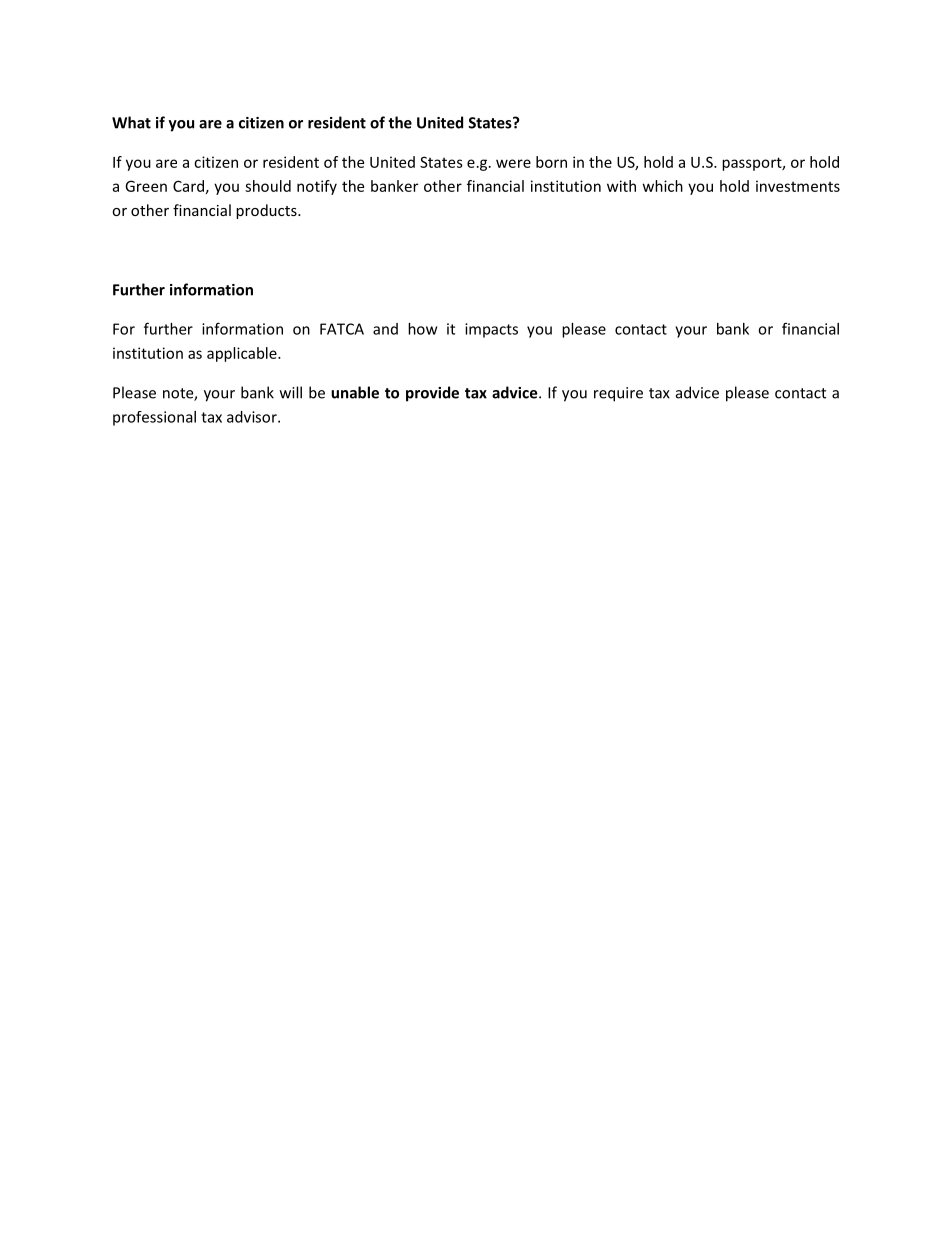  What do you see at coordinates (317, 187) in the screenshot?
I see `notify` at bounding box center [317, 187].
